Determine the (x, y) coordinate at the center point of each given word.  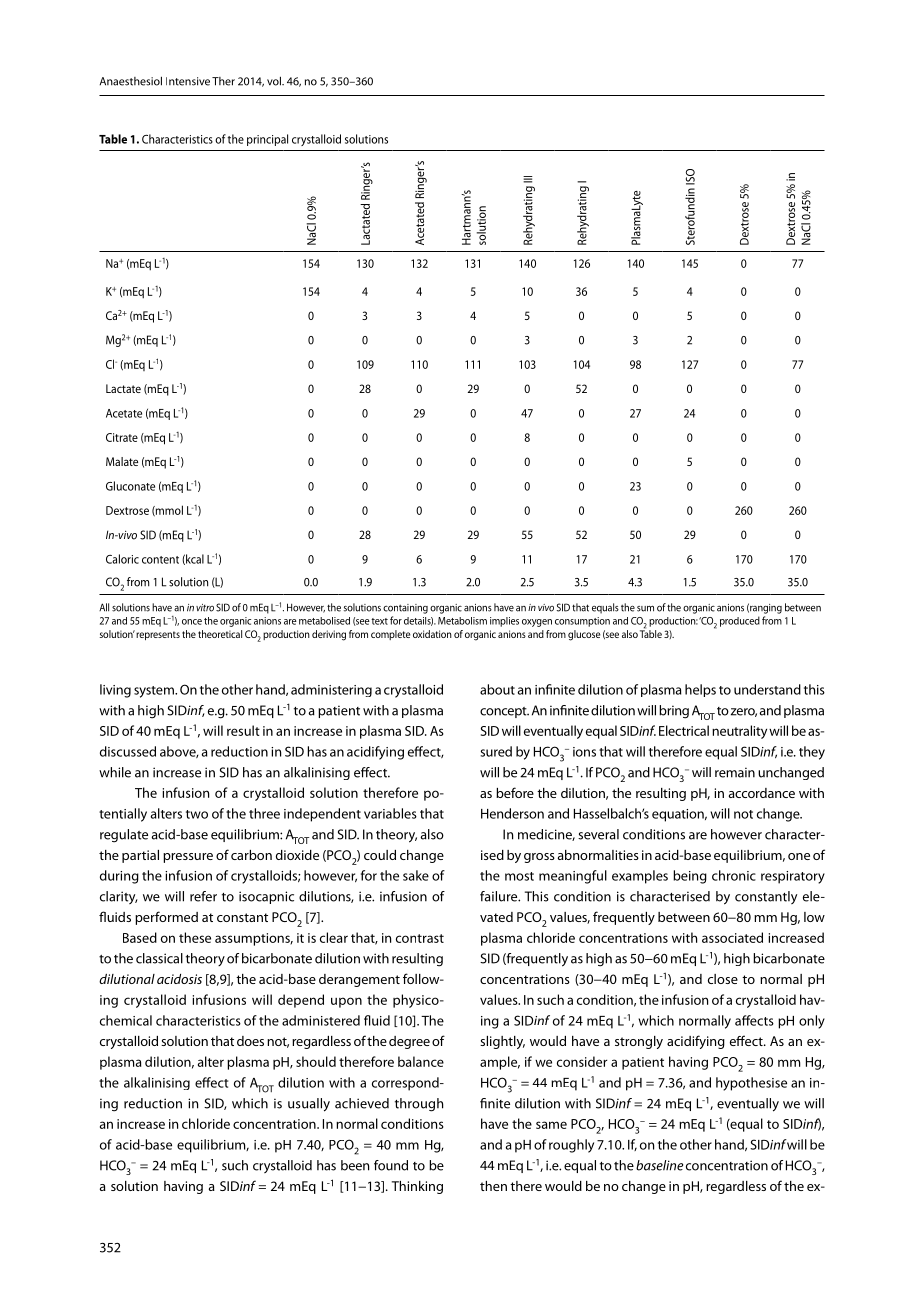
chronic (734, 875)
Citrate (122, 437)
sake (416, 875)
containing (405, 609)
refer (203, 896)
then (493, 1186)
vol (275, 81)
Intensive (188, 81)
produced (740, 621)
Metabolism (462, 621)
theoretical (220, 634)
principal (267, 140)
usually (309, 1105)
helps (700, 690)
